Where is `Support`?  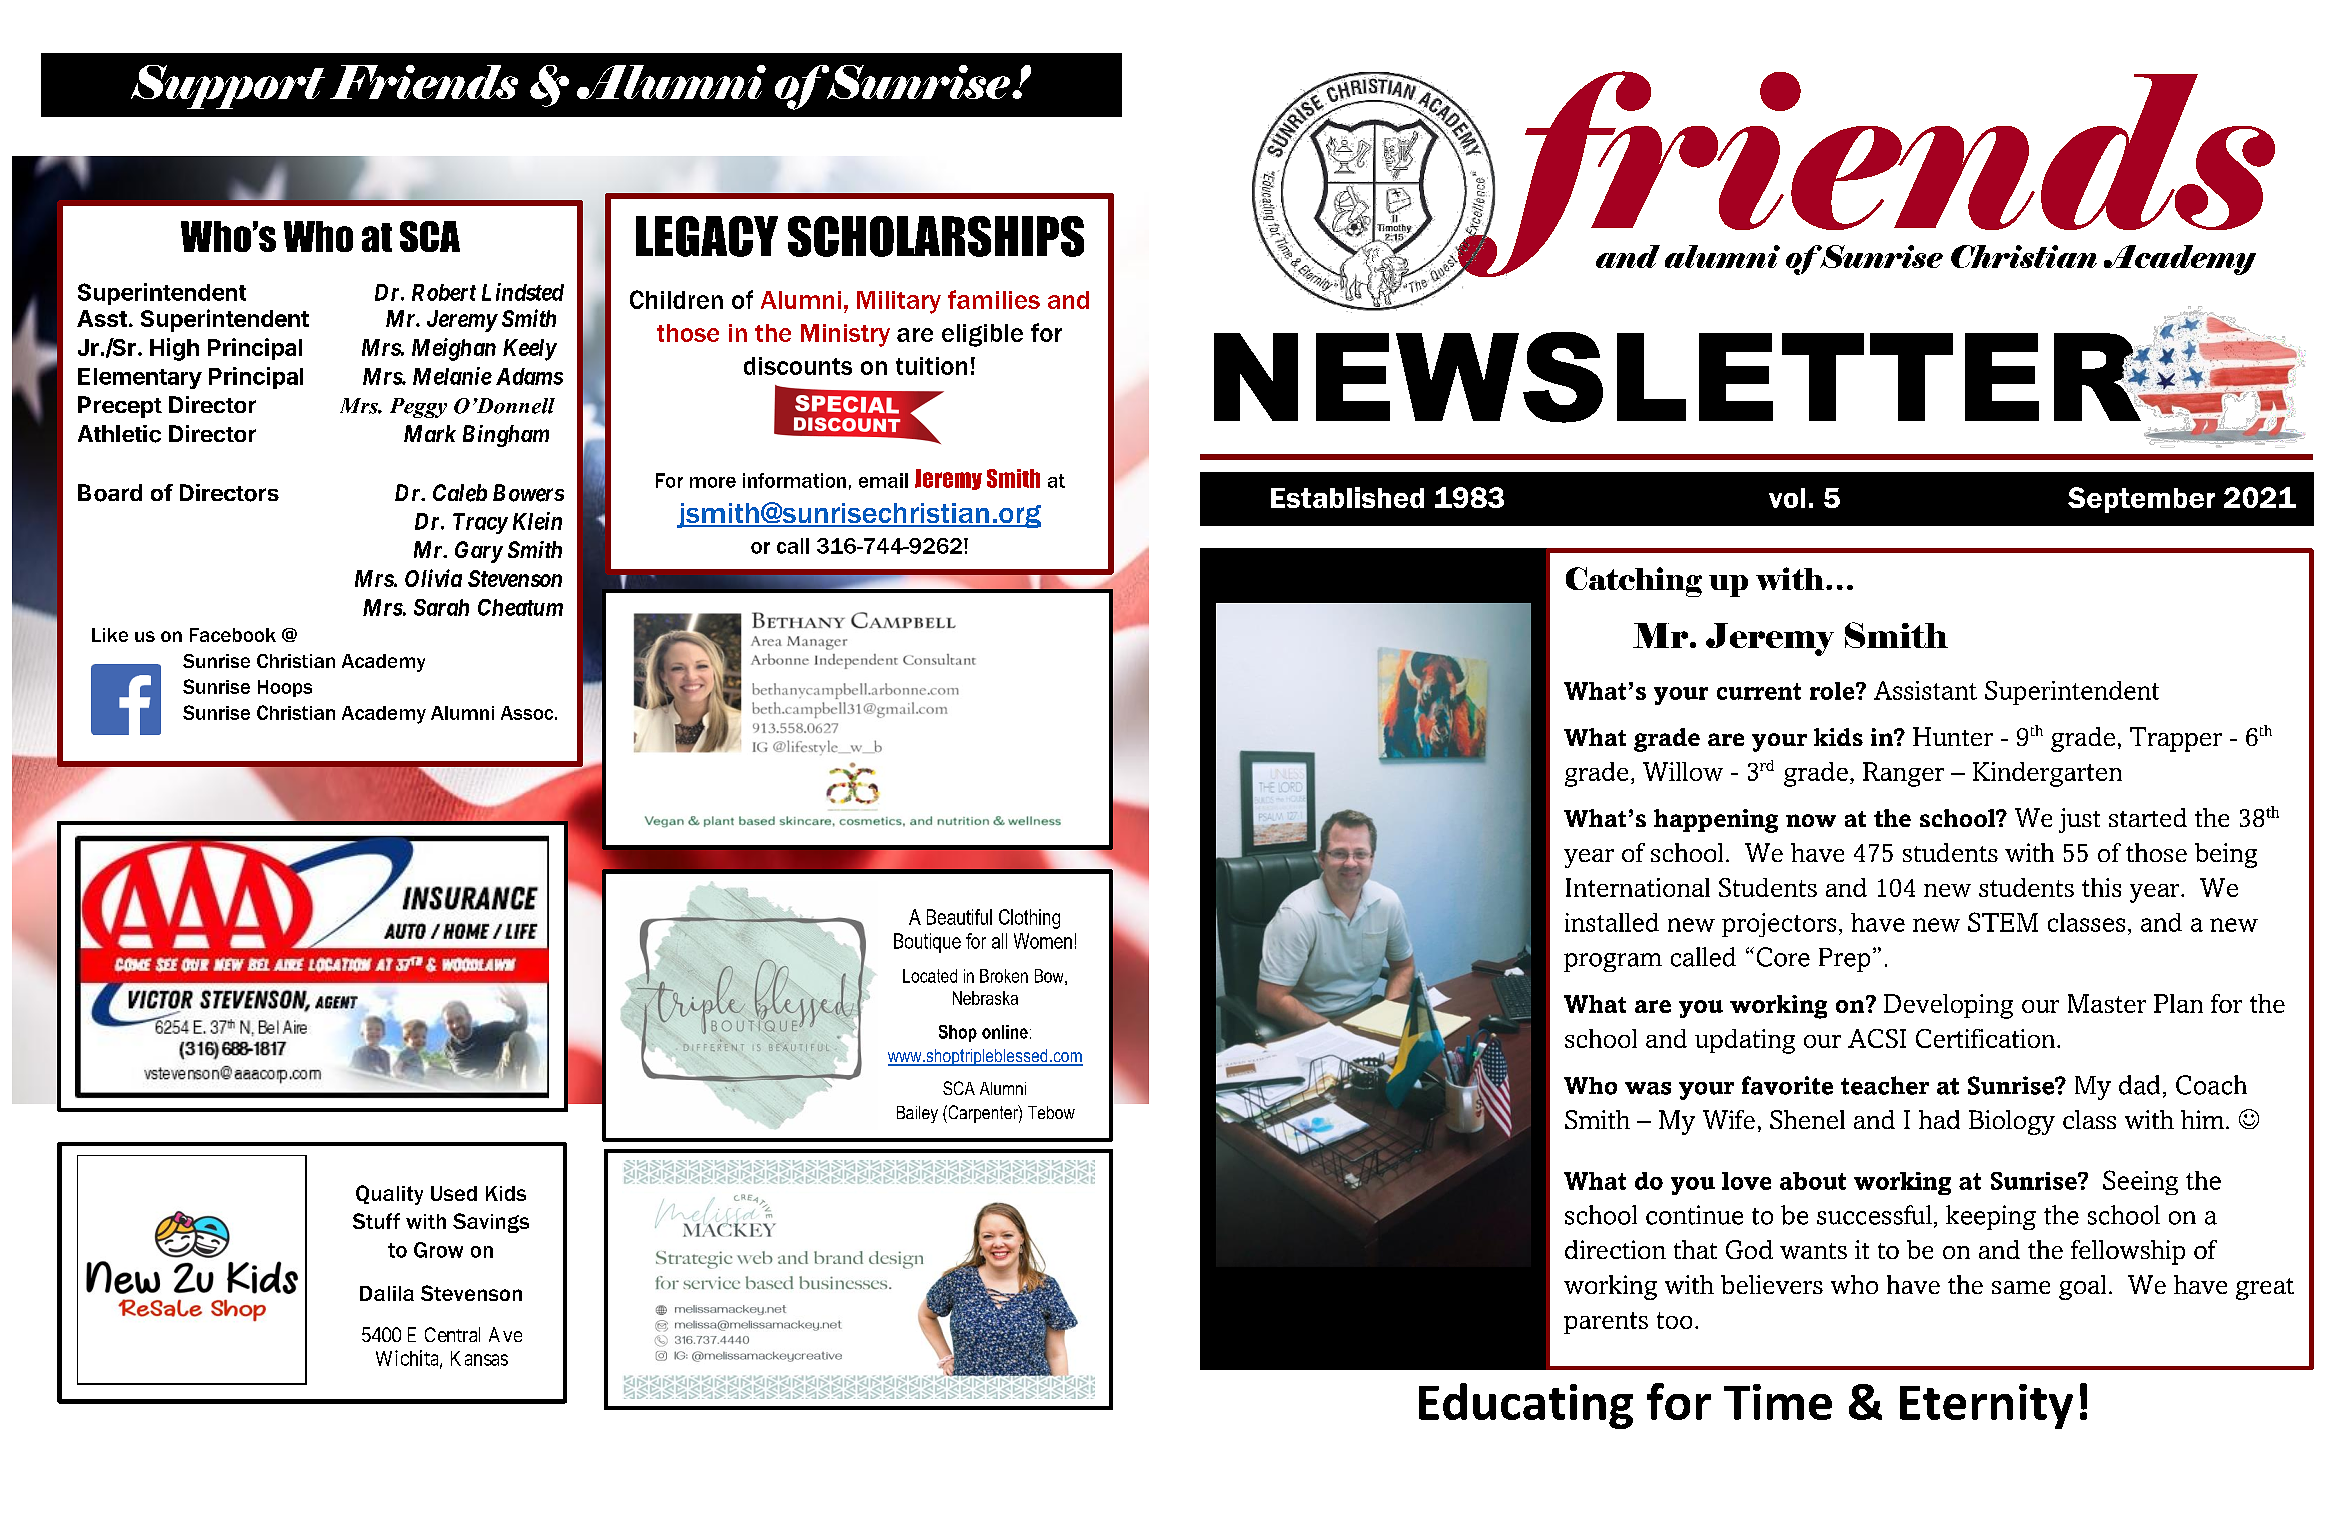
Support is located at coordinates (228, 87).
